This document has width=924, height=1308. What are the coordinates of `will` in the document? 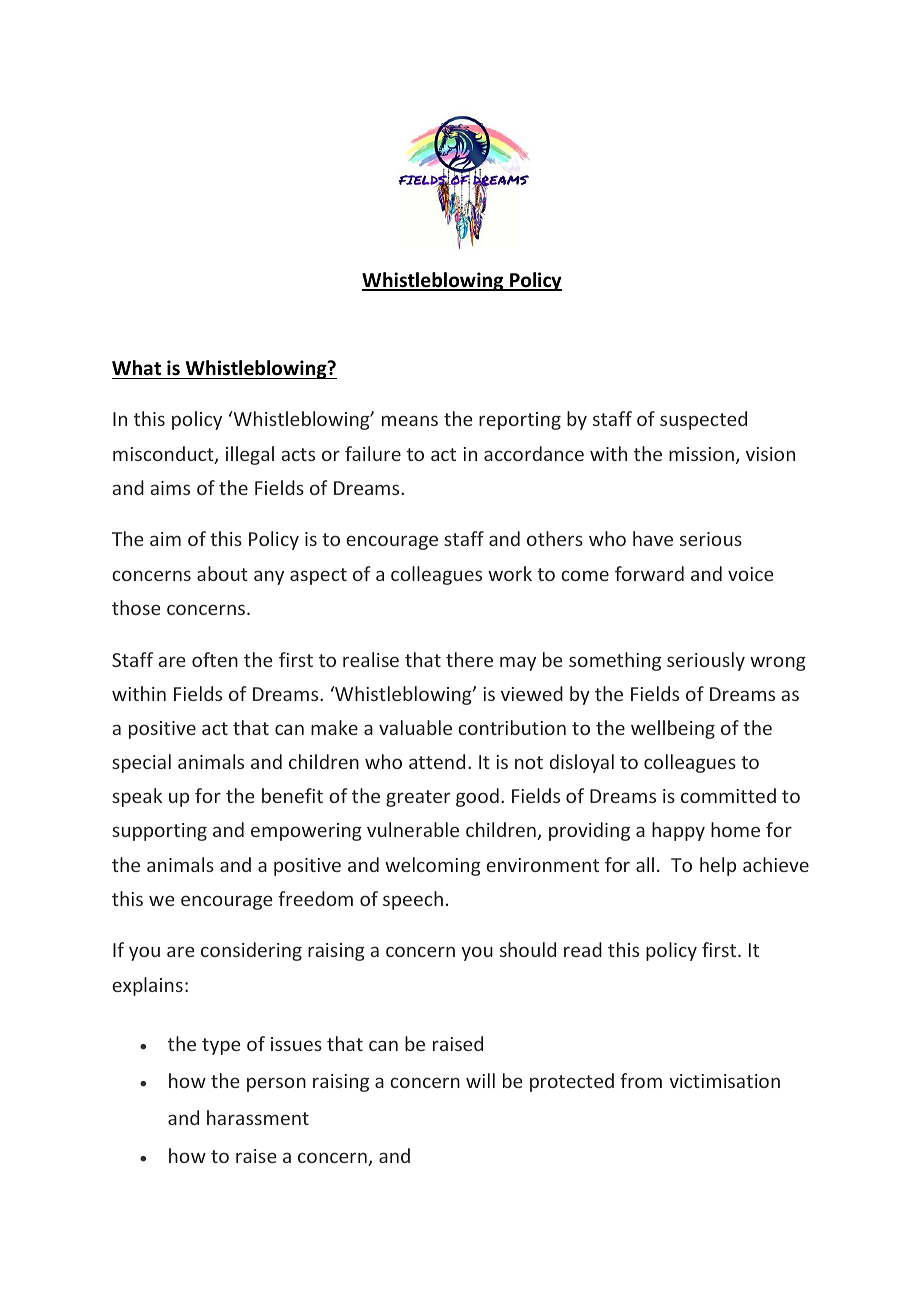 It's located at (480, 1080).
